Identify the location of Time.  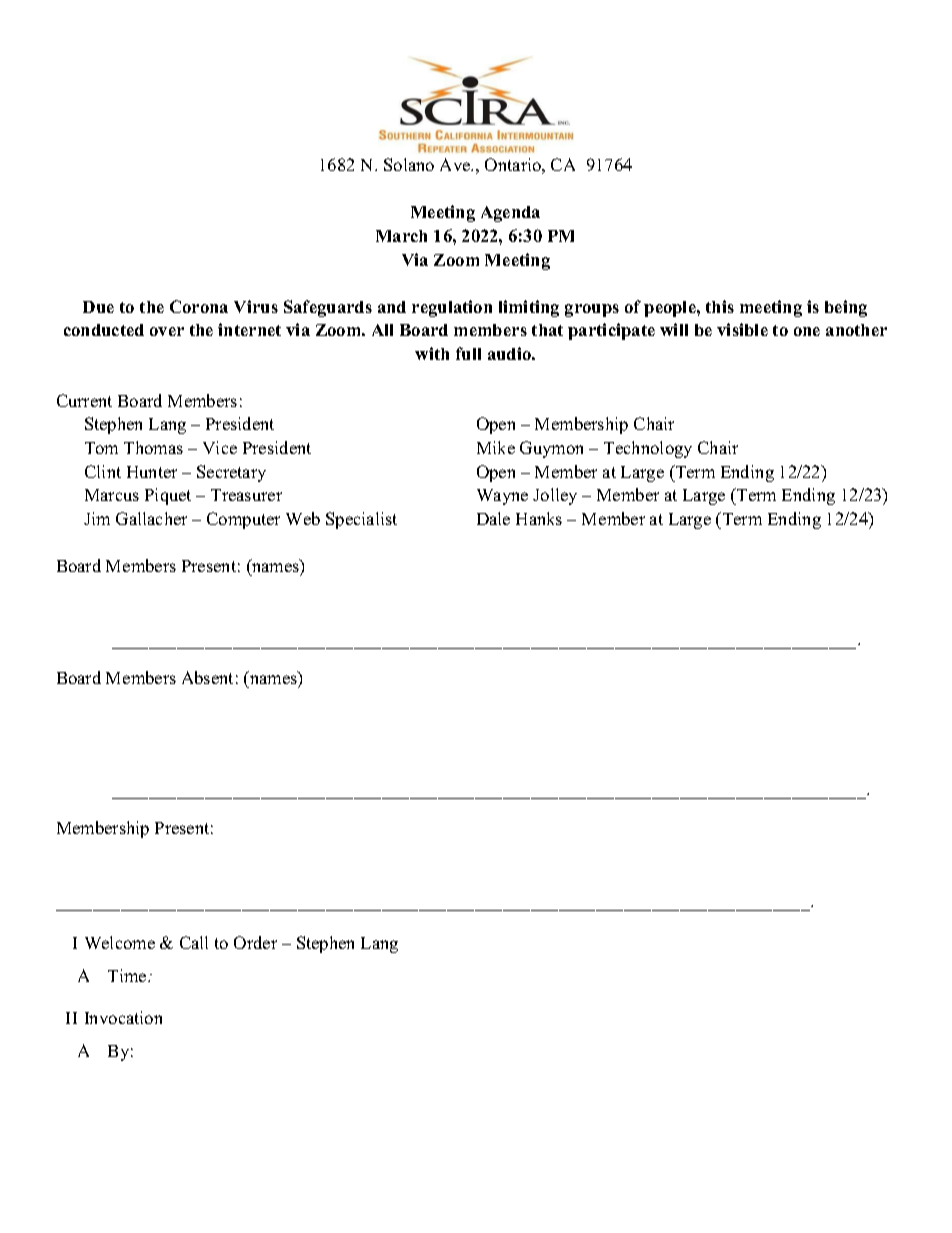
(128, 975).
